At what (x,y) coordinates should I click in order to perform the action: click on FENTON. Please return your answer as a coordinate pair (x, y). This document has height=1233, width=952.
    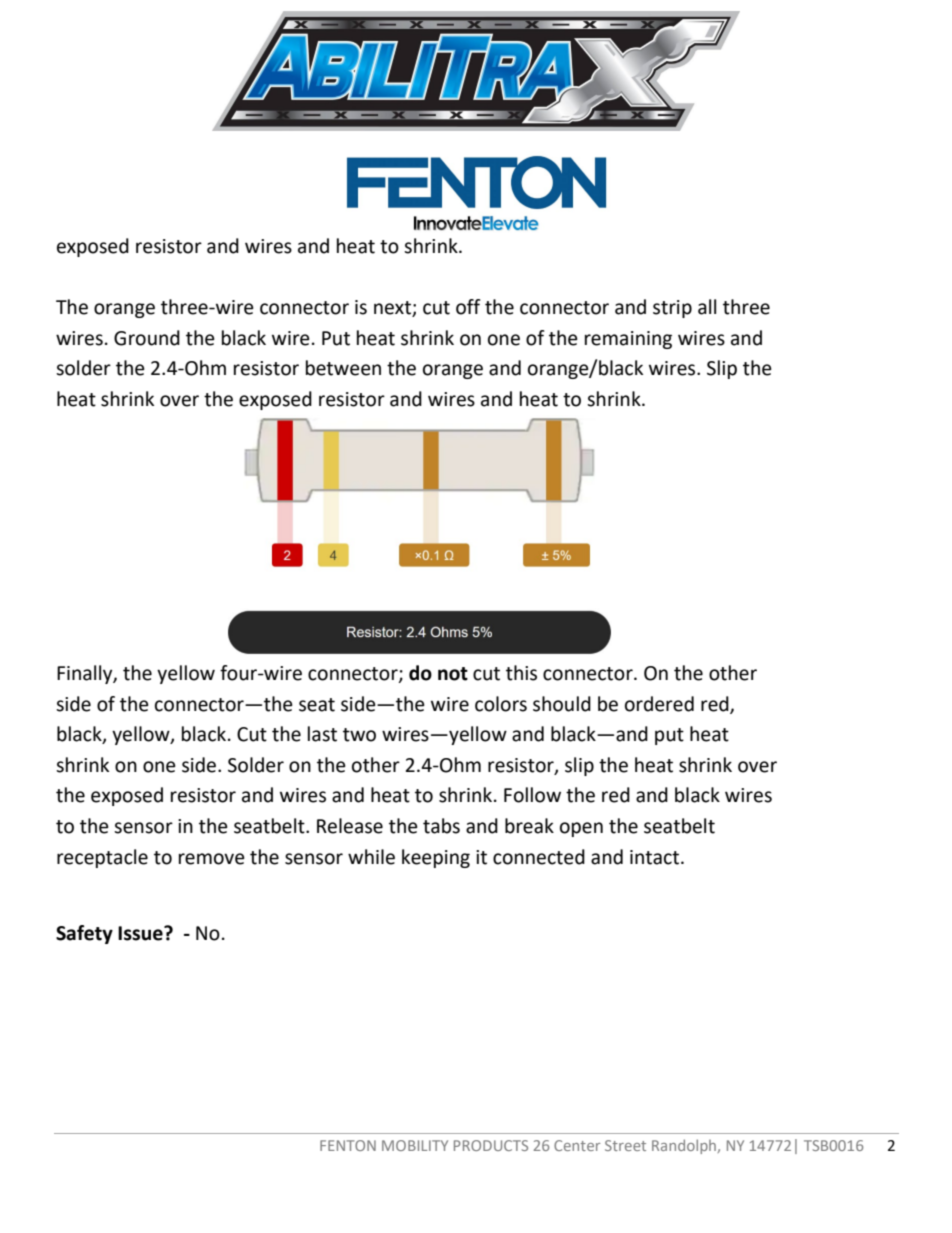
    Looking at the image, I should click on (348, 1145).
